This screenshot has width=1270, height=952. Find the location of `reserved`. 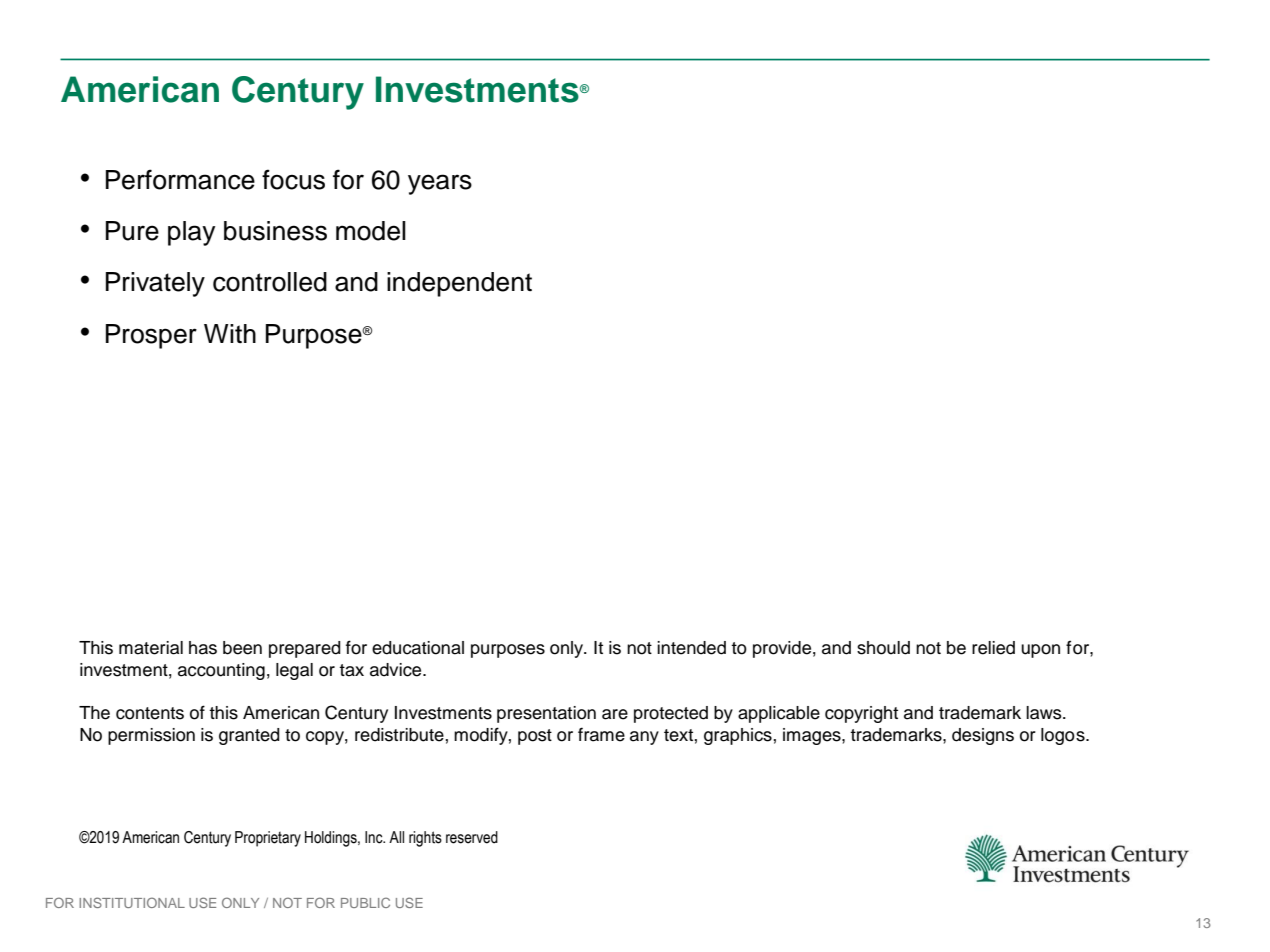

reserved is located at coordinates (472, 837).
